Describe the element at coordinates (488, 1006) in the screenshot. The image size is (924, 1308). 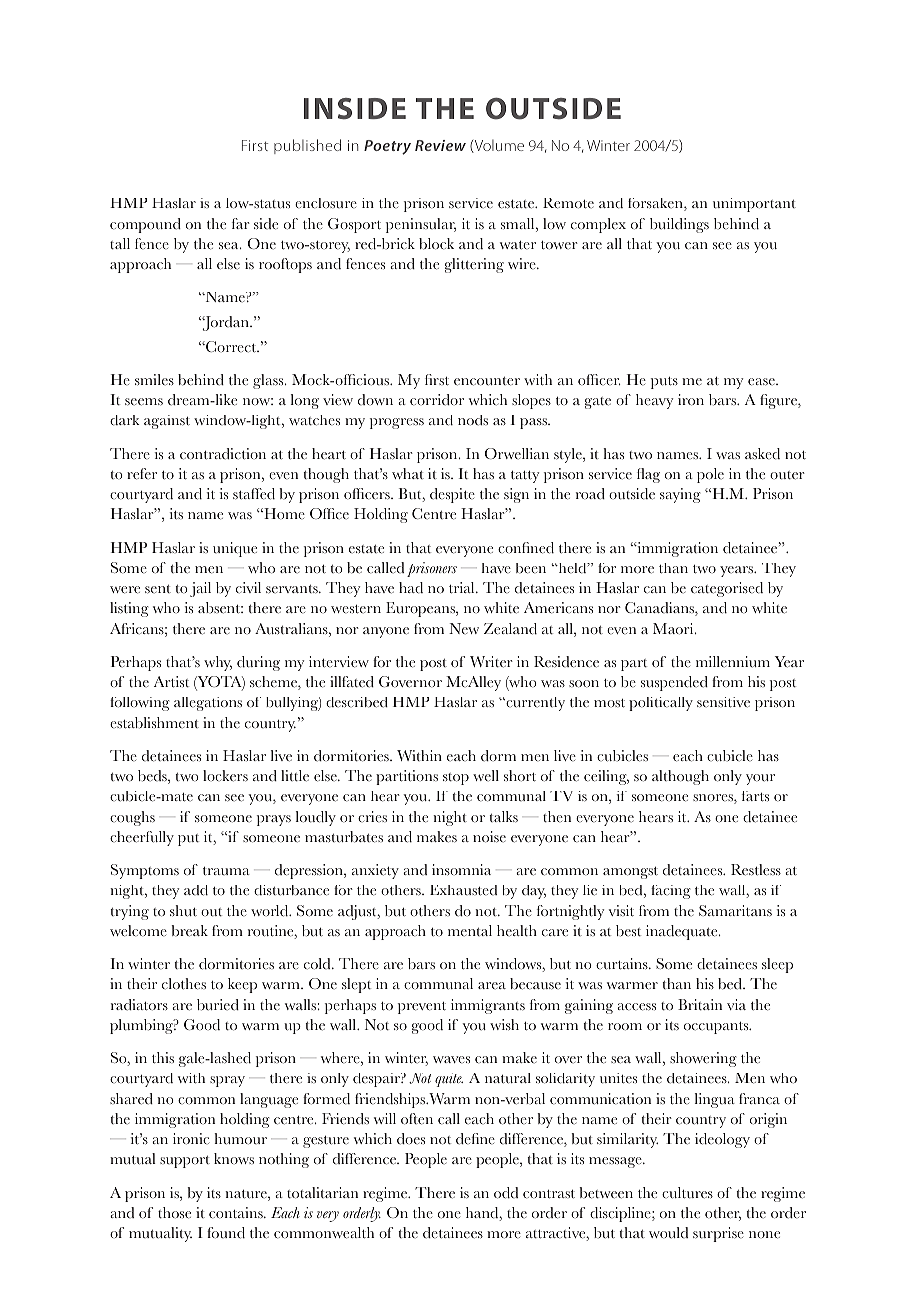
I see `immigrants` at that location.
